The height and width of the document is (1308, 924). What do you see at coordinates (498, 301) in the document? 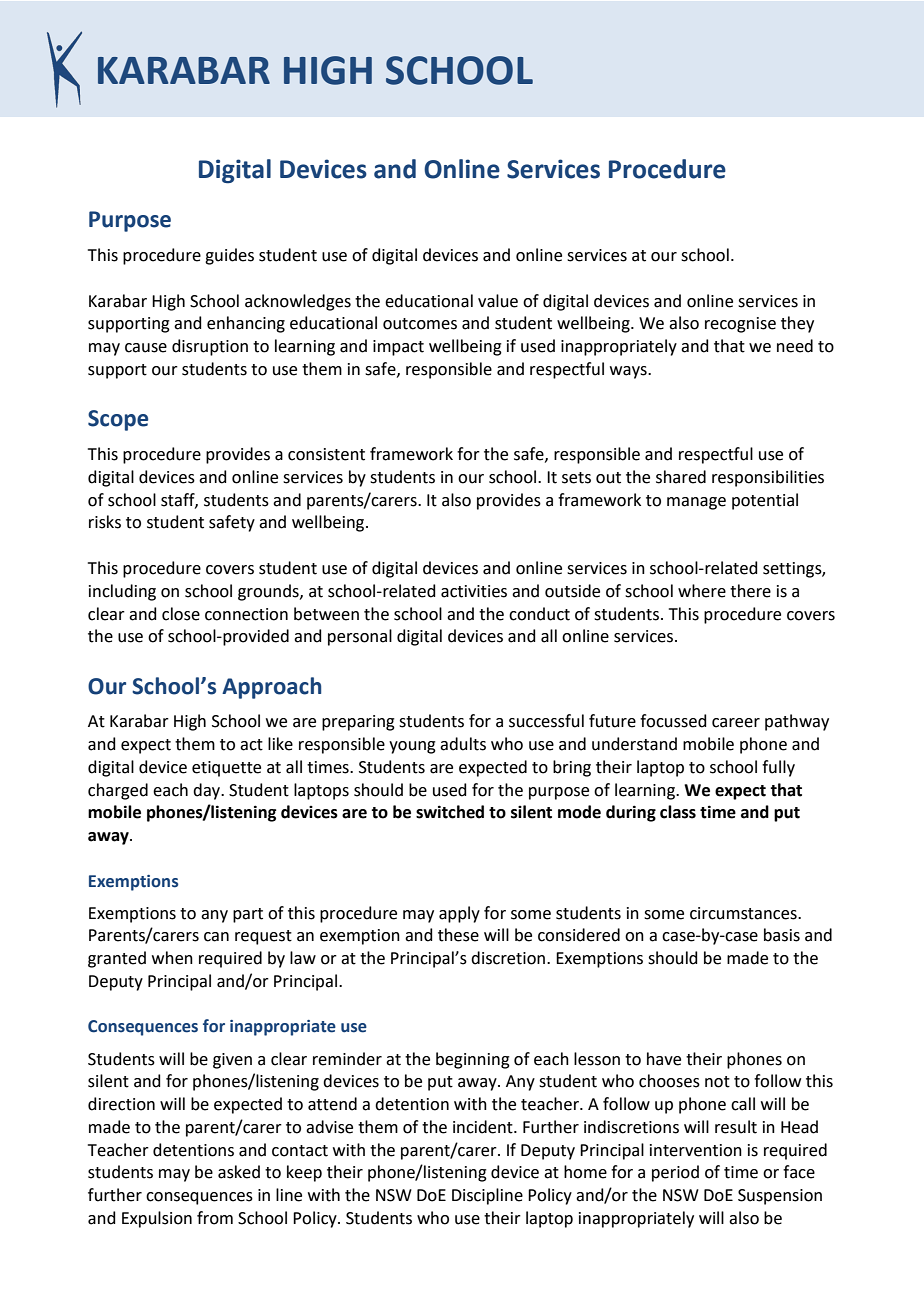
I see `value` at bounding box center [498, 301].
